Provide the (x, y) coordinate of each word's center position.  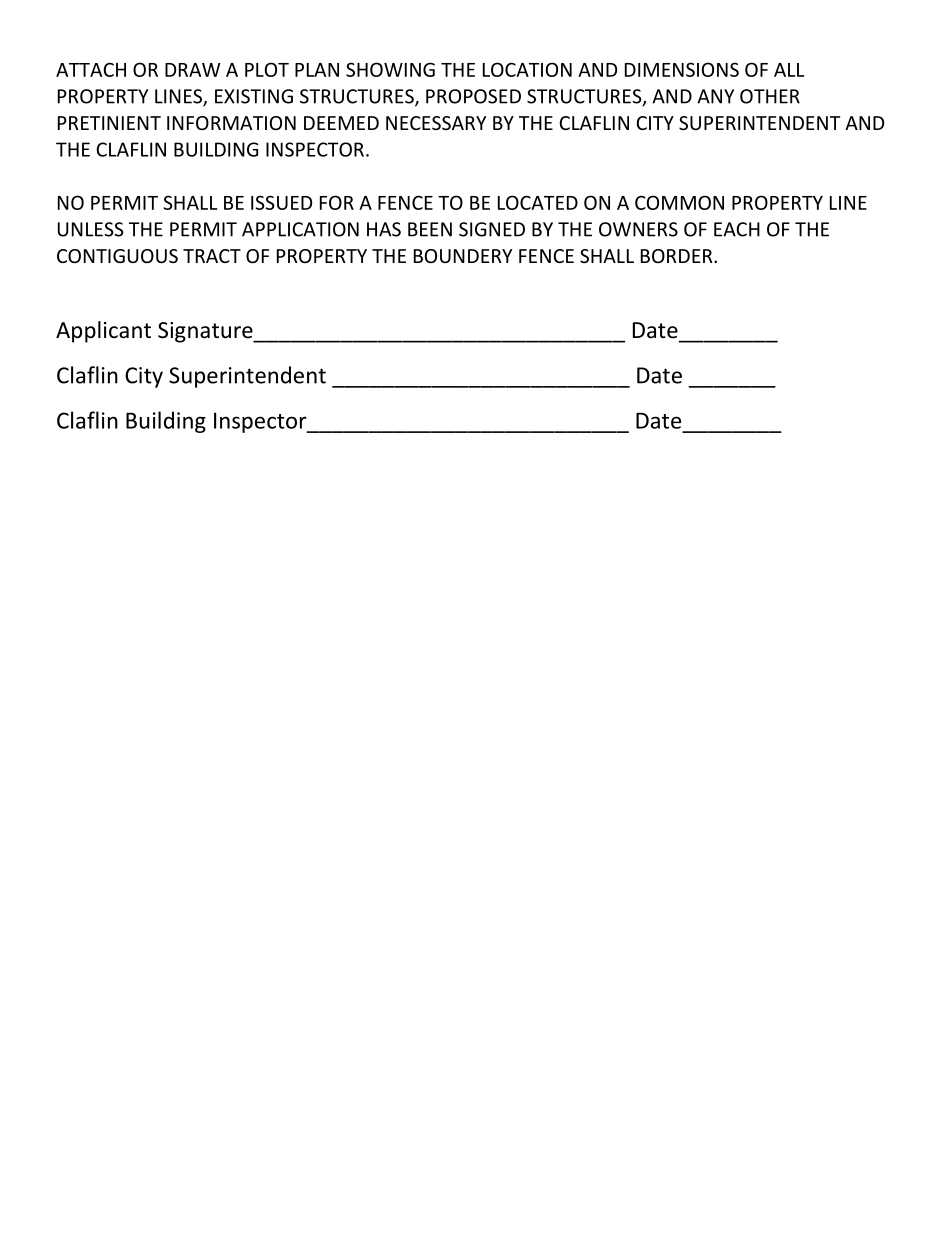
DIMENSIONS (682, 69)
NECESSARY (436, 123)
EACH (737, 229)
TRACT (212, 256)
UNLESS (91, 229)
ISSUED (281, 202)
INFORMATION (231, 123)
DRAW (193, 70)
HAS (384, 229)
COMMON (679, 202)
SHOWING (390, 69)
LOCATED (538, 202)
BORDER (678, 256)
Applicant (103, 332)
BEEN (430, 229)
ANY (715, 96)
